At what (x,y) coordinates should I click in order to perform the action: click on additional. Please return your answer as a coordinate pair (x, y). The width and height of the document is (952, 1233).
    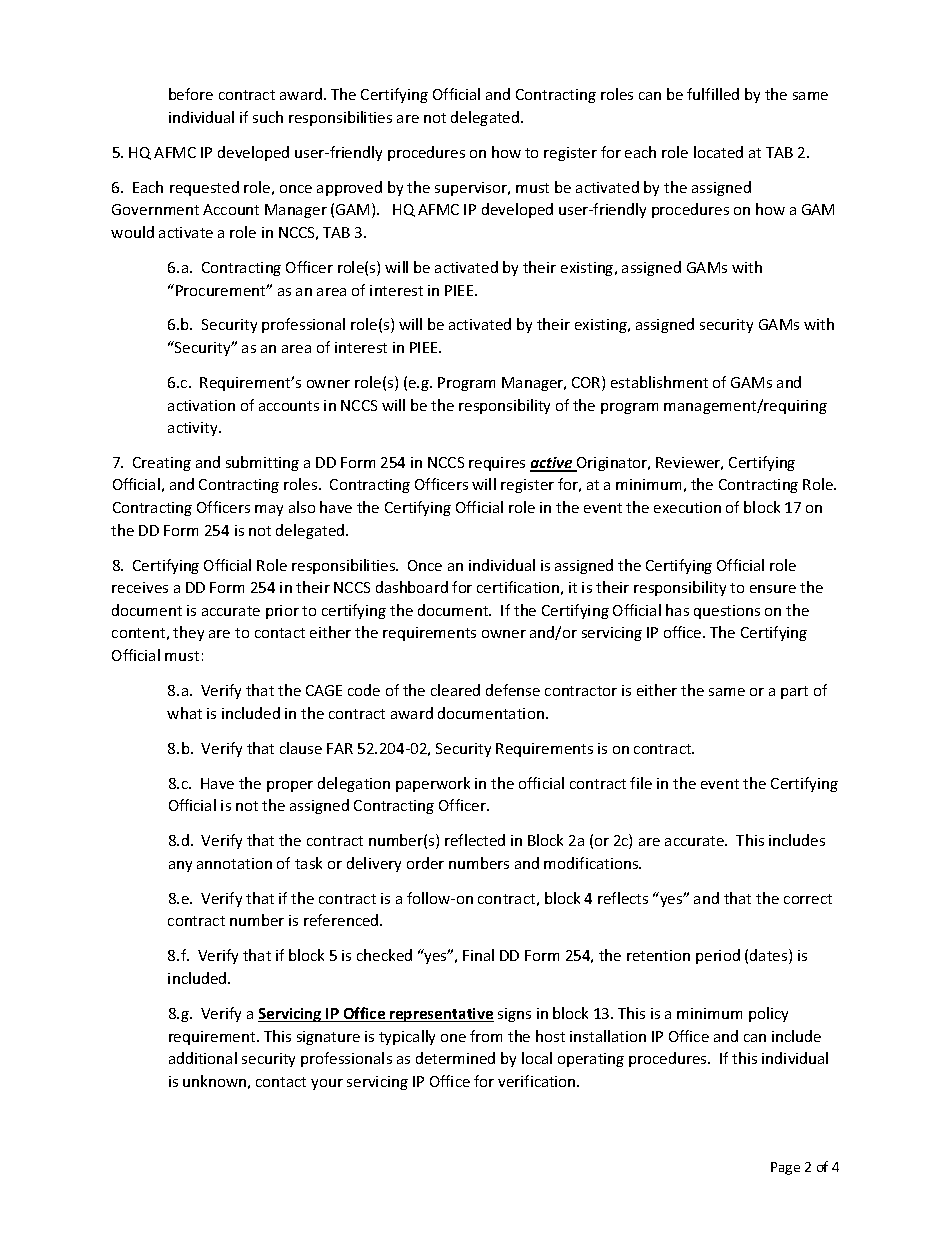
    Looking at the image, I should click on (203, 1058).
